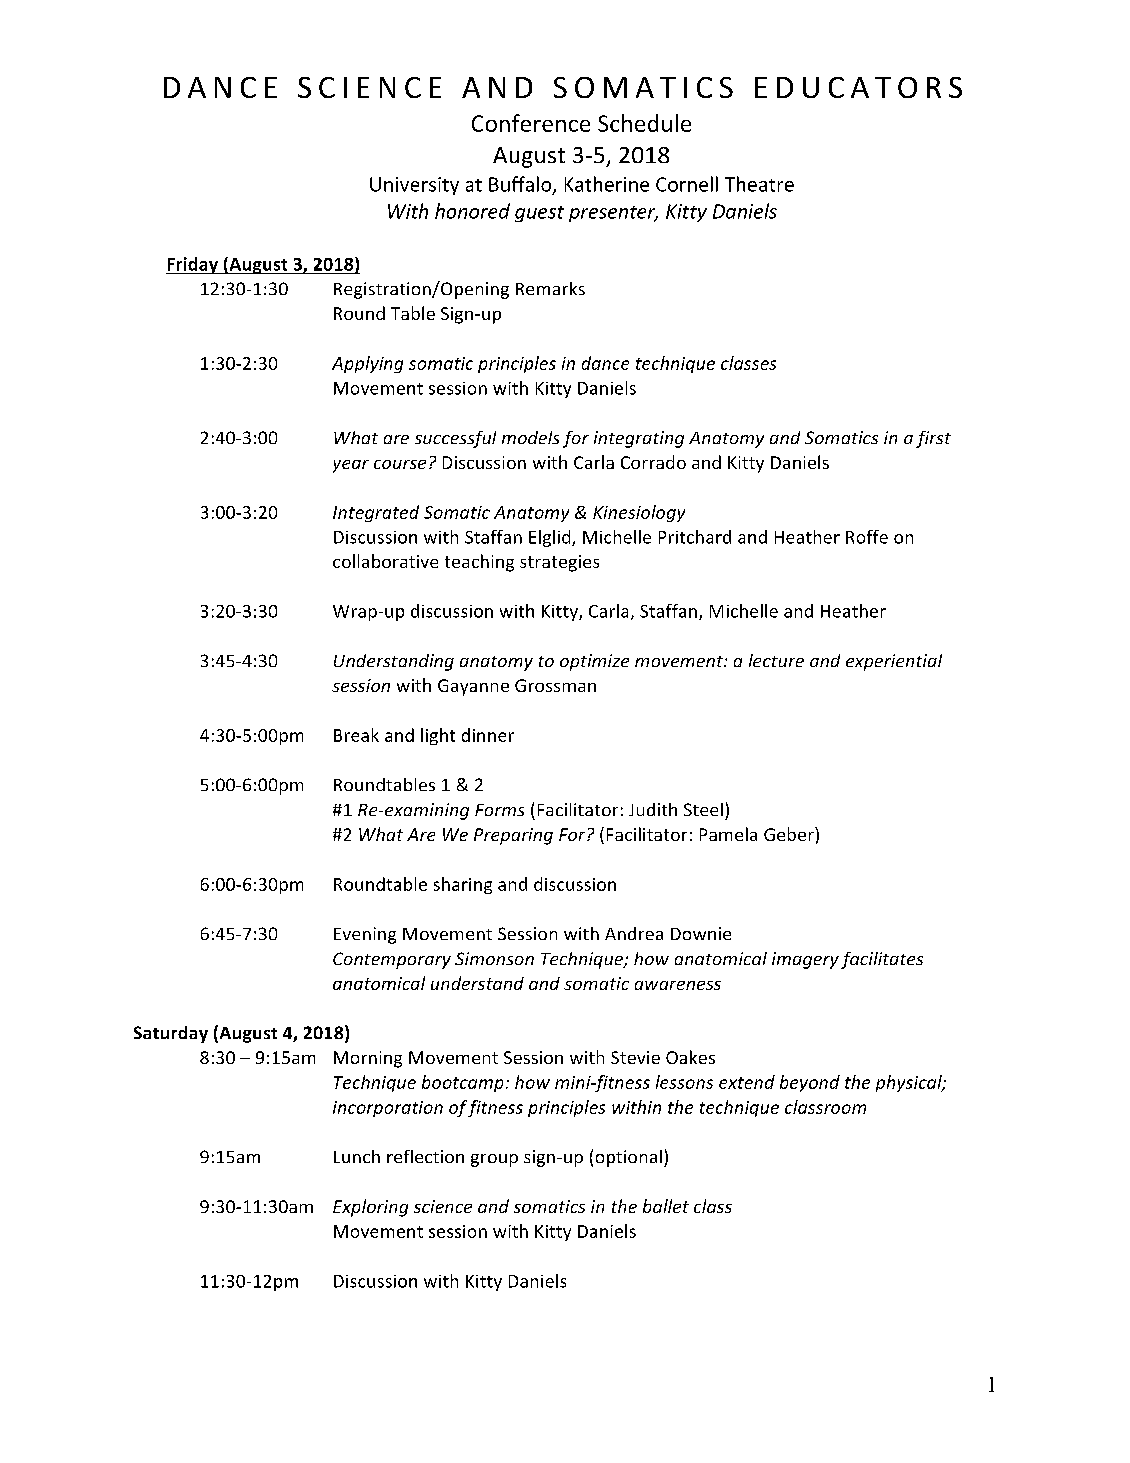 The height and width of the page is (1463, 1130). I want to click on beyond, so click(810, 1083).
